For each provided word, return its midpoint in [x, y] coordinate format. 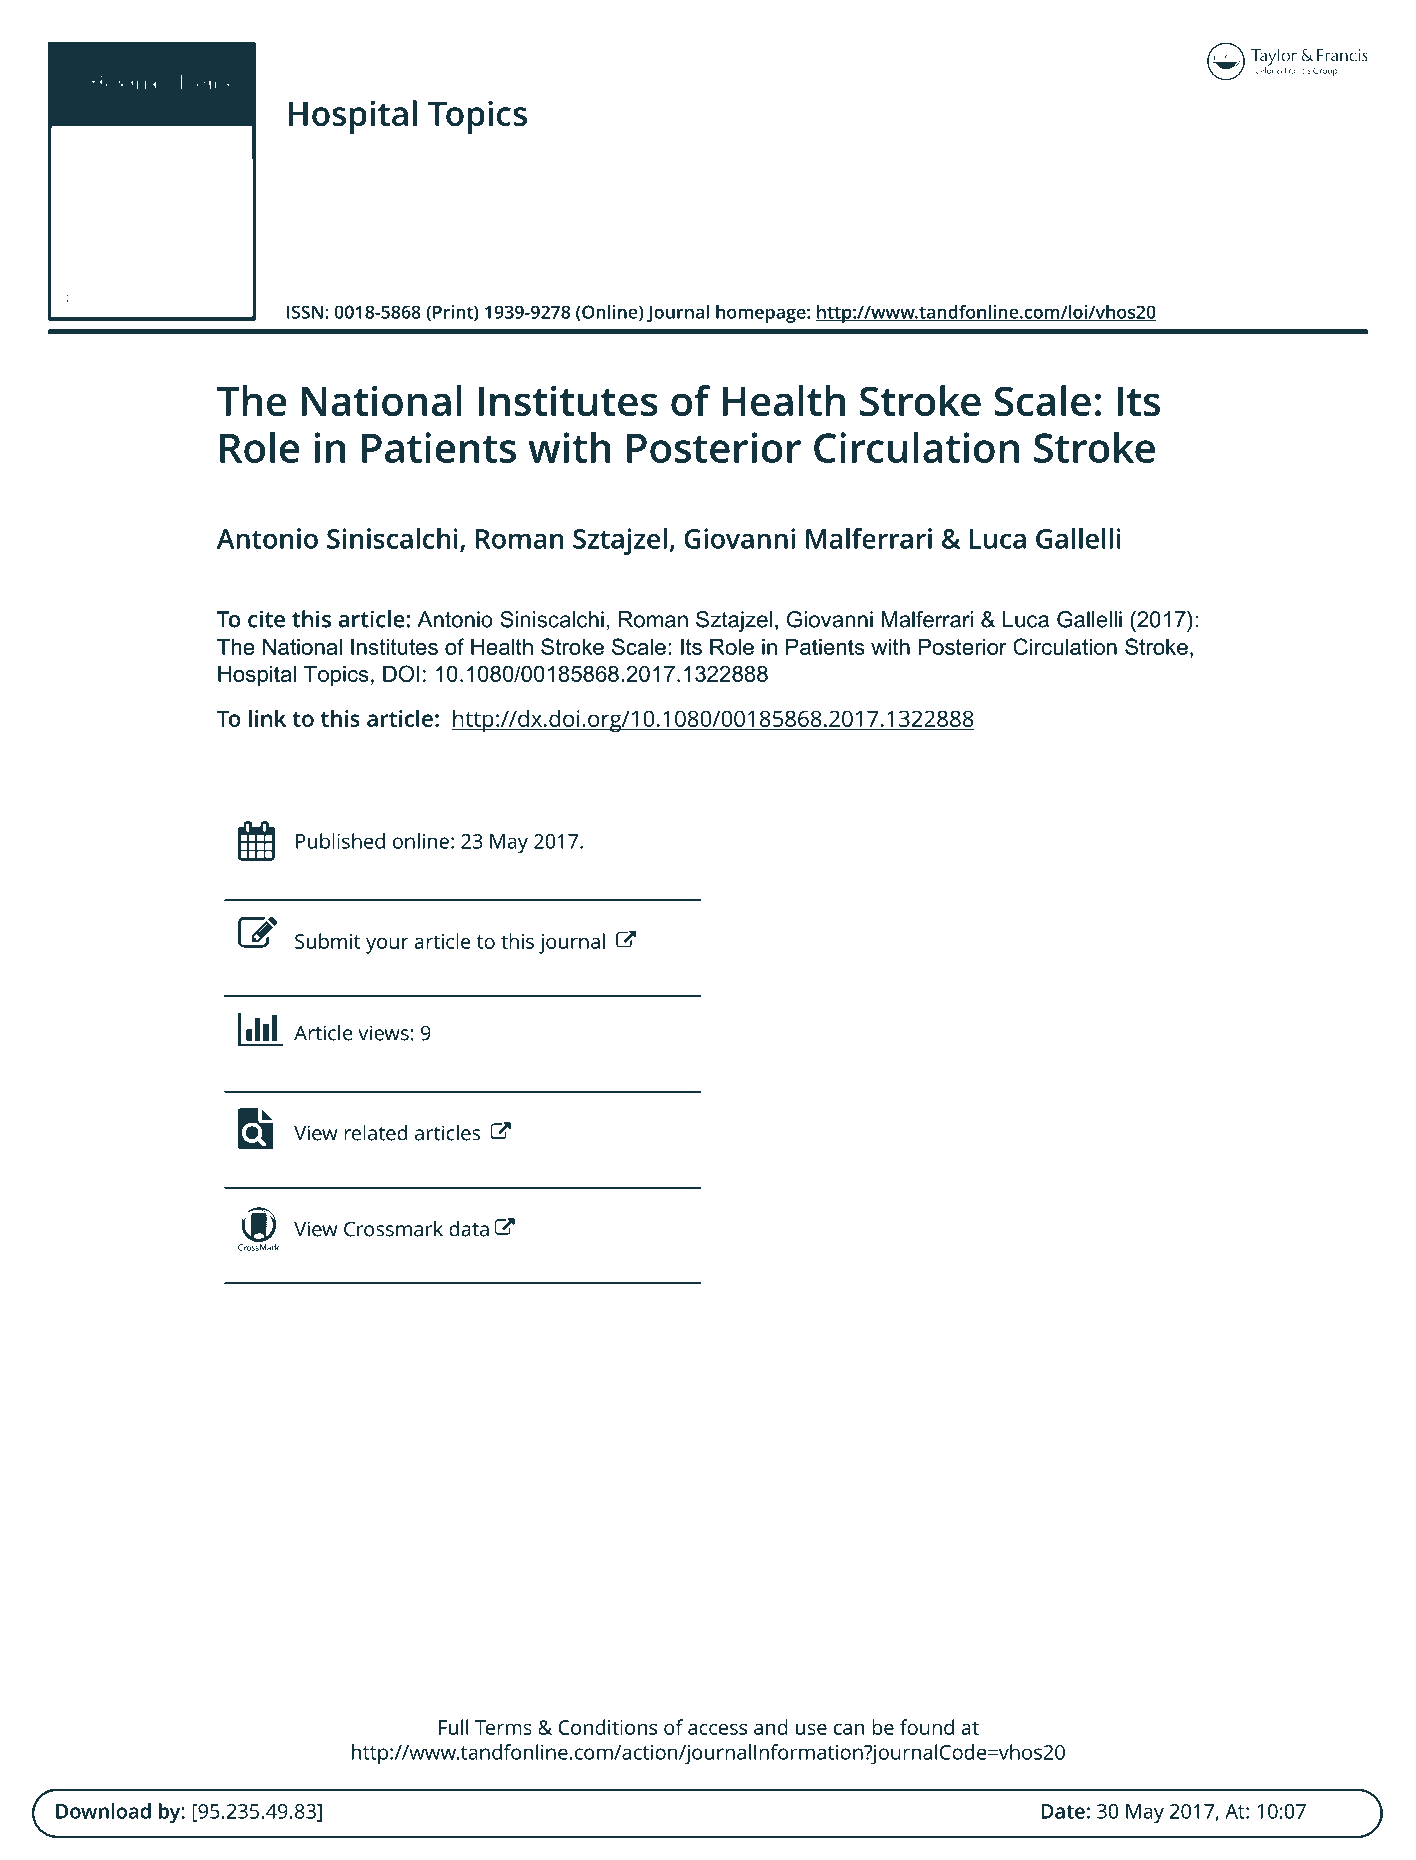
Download [103, 1811]
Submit [327, 941]
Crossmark [393, 1229]
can [849, 1729]
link [267, 718]
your [387, 946]
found [927, 1727]
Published [340, 841]
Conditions [607, 1727]
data [469, 1229]
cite [266, 619]
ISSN [305, 312]
